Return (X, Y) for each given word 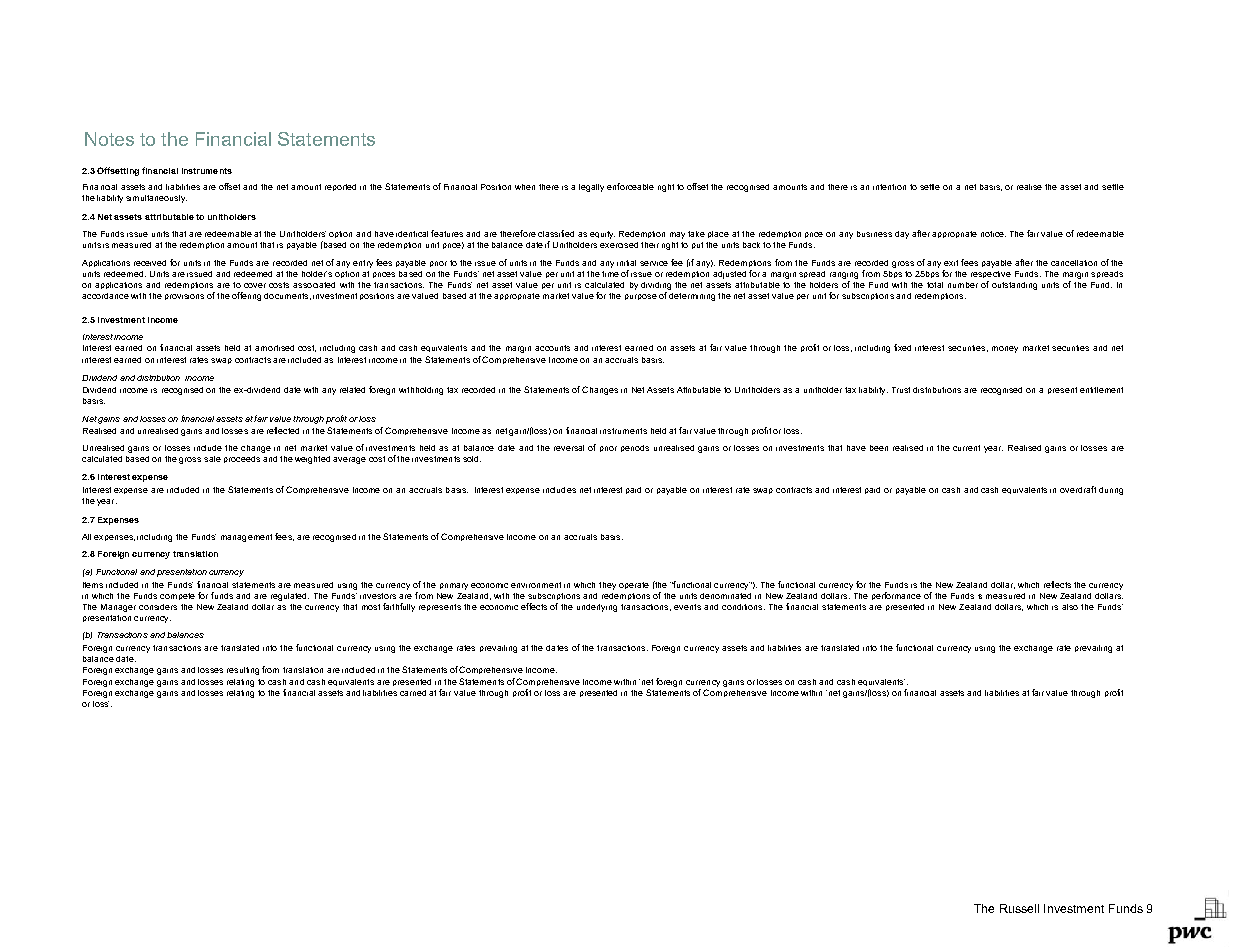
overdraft (1078, 489)
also (1070, 607)
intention (889, 187)
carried (413, 693)
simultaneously (156, 199)
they (607, 586)
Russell (1019, 908)
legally (591, 188)
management (246, 538)
